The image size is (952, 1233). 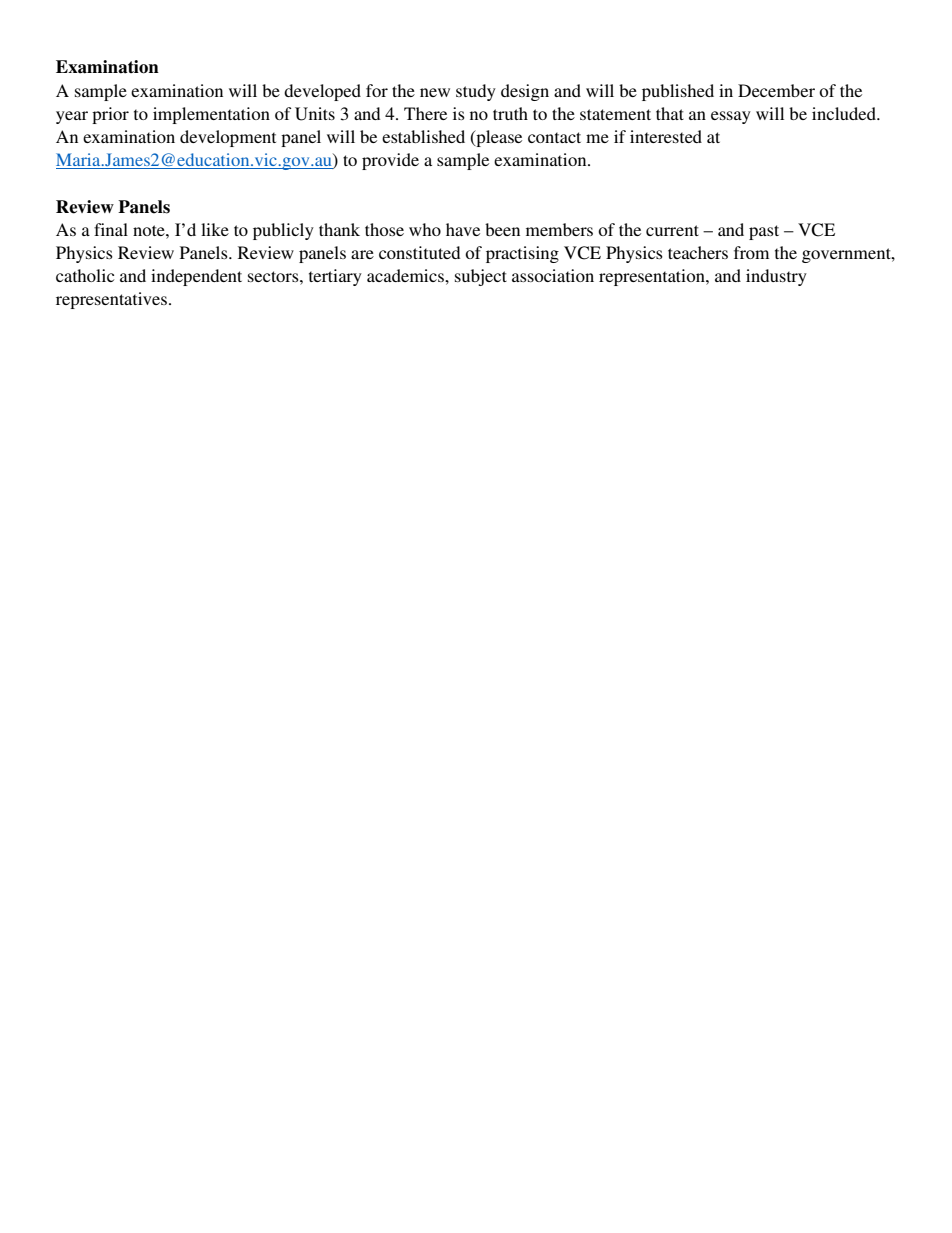 What do you see at coordinates (390, 161) in the page?
I see `provide` at bounding box center [390, 161].
